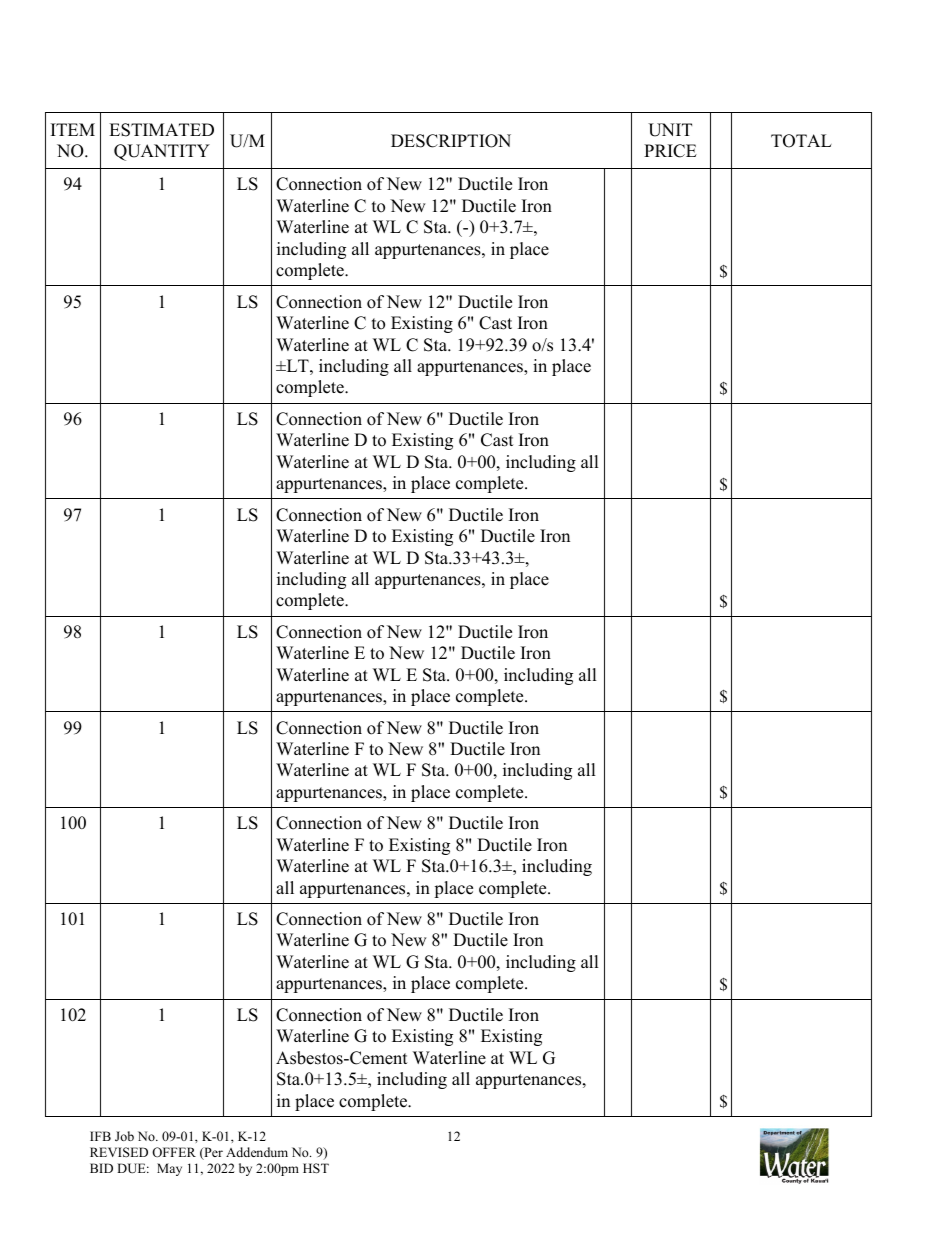  What do you see at coordinates (670, 130) in the document?
I see `UNIT` at bounding box center [670, 130].
